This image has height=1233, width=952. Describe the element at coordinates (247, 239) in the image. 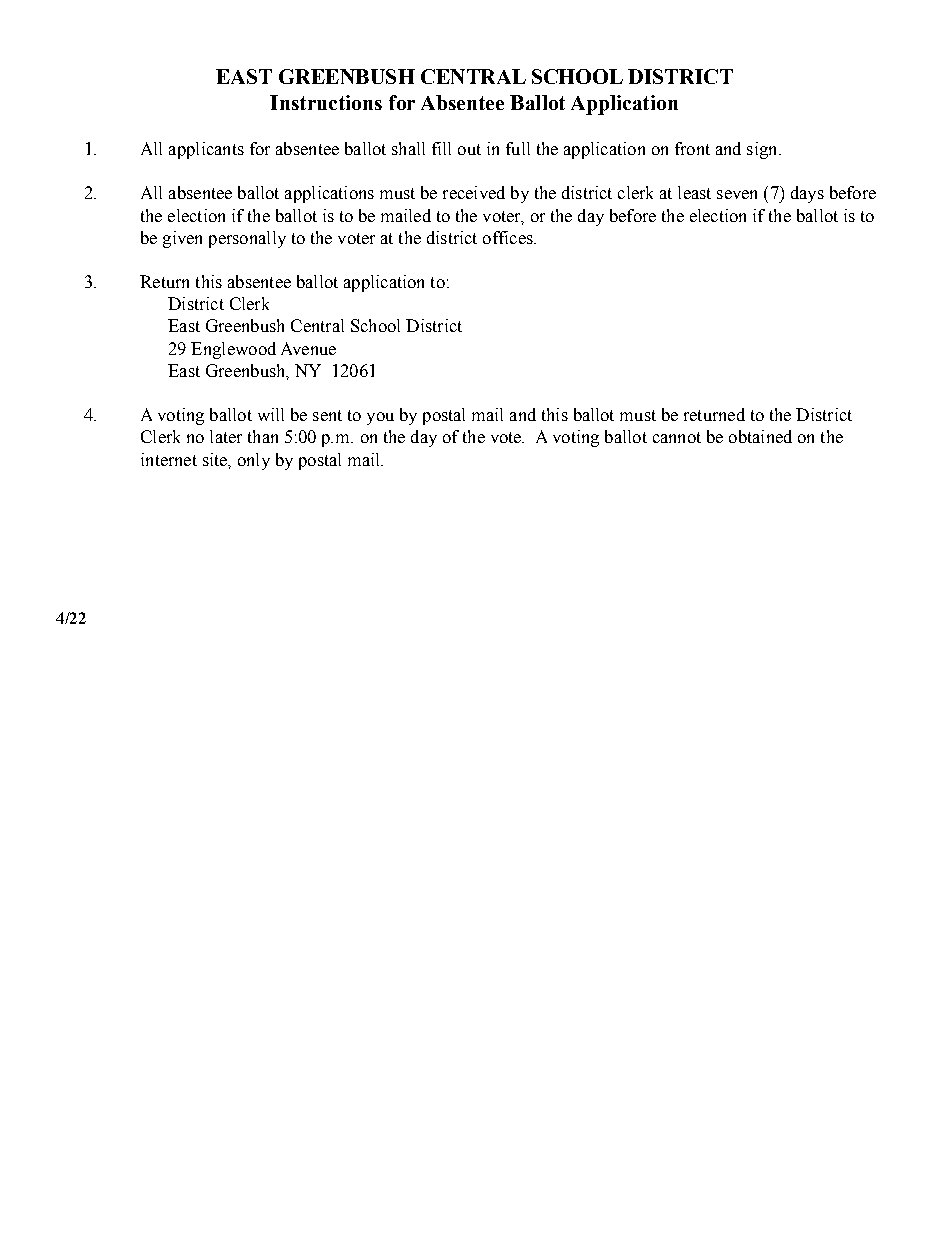

I see `personally` at that location.
